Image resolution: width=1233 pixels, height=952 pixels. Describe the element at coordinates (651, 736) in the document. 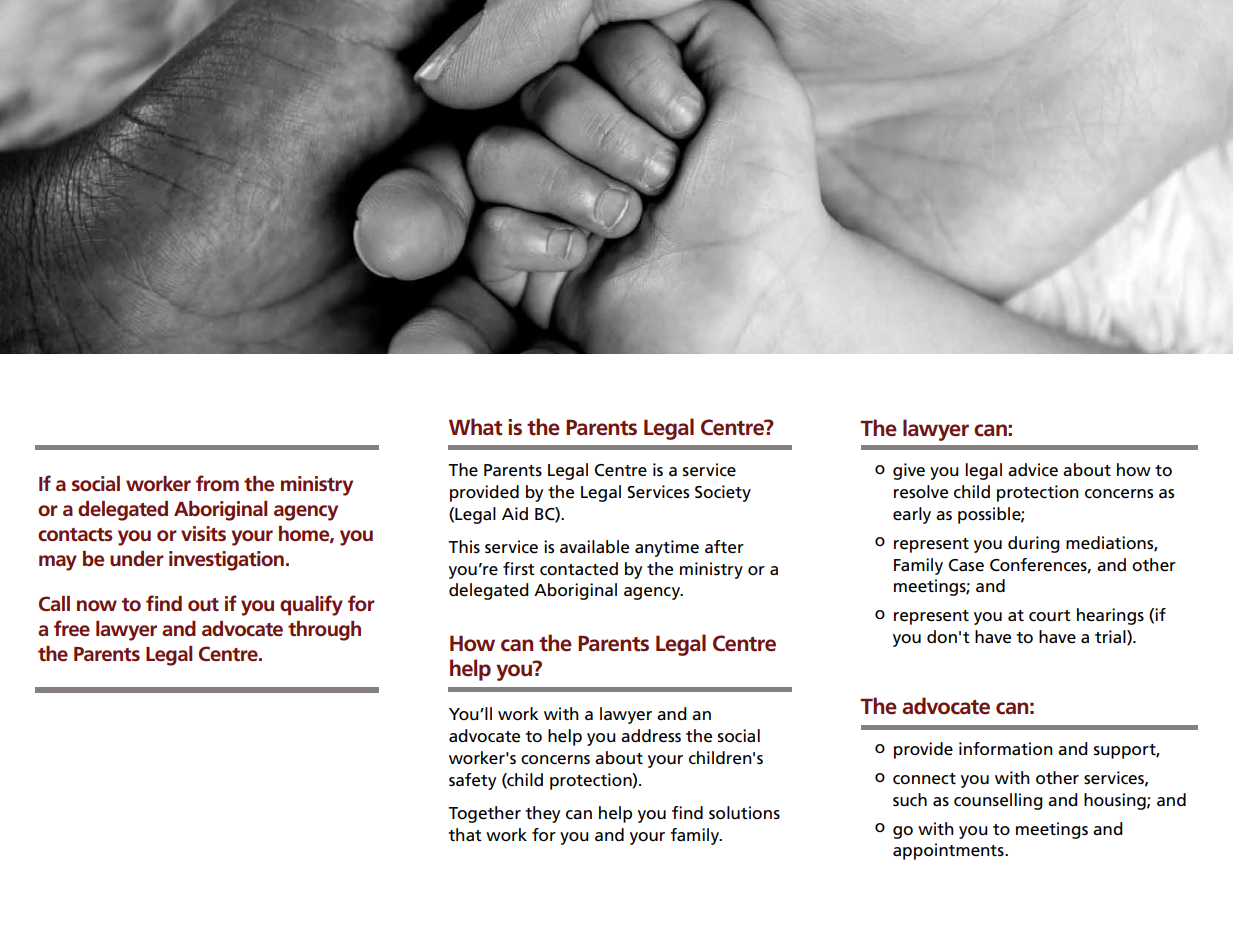

I see `address` at that location.
